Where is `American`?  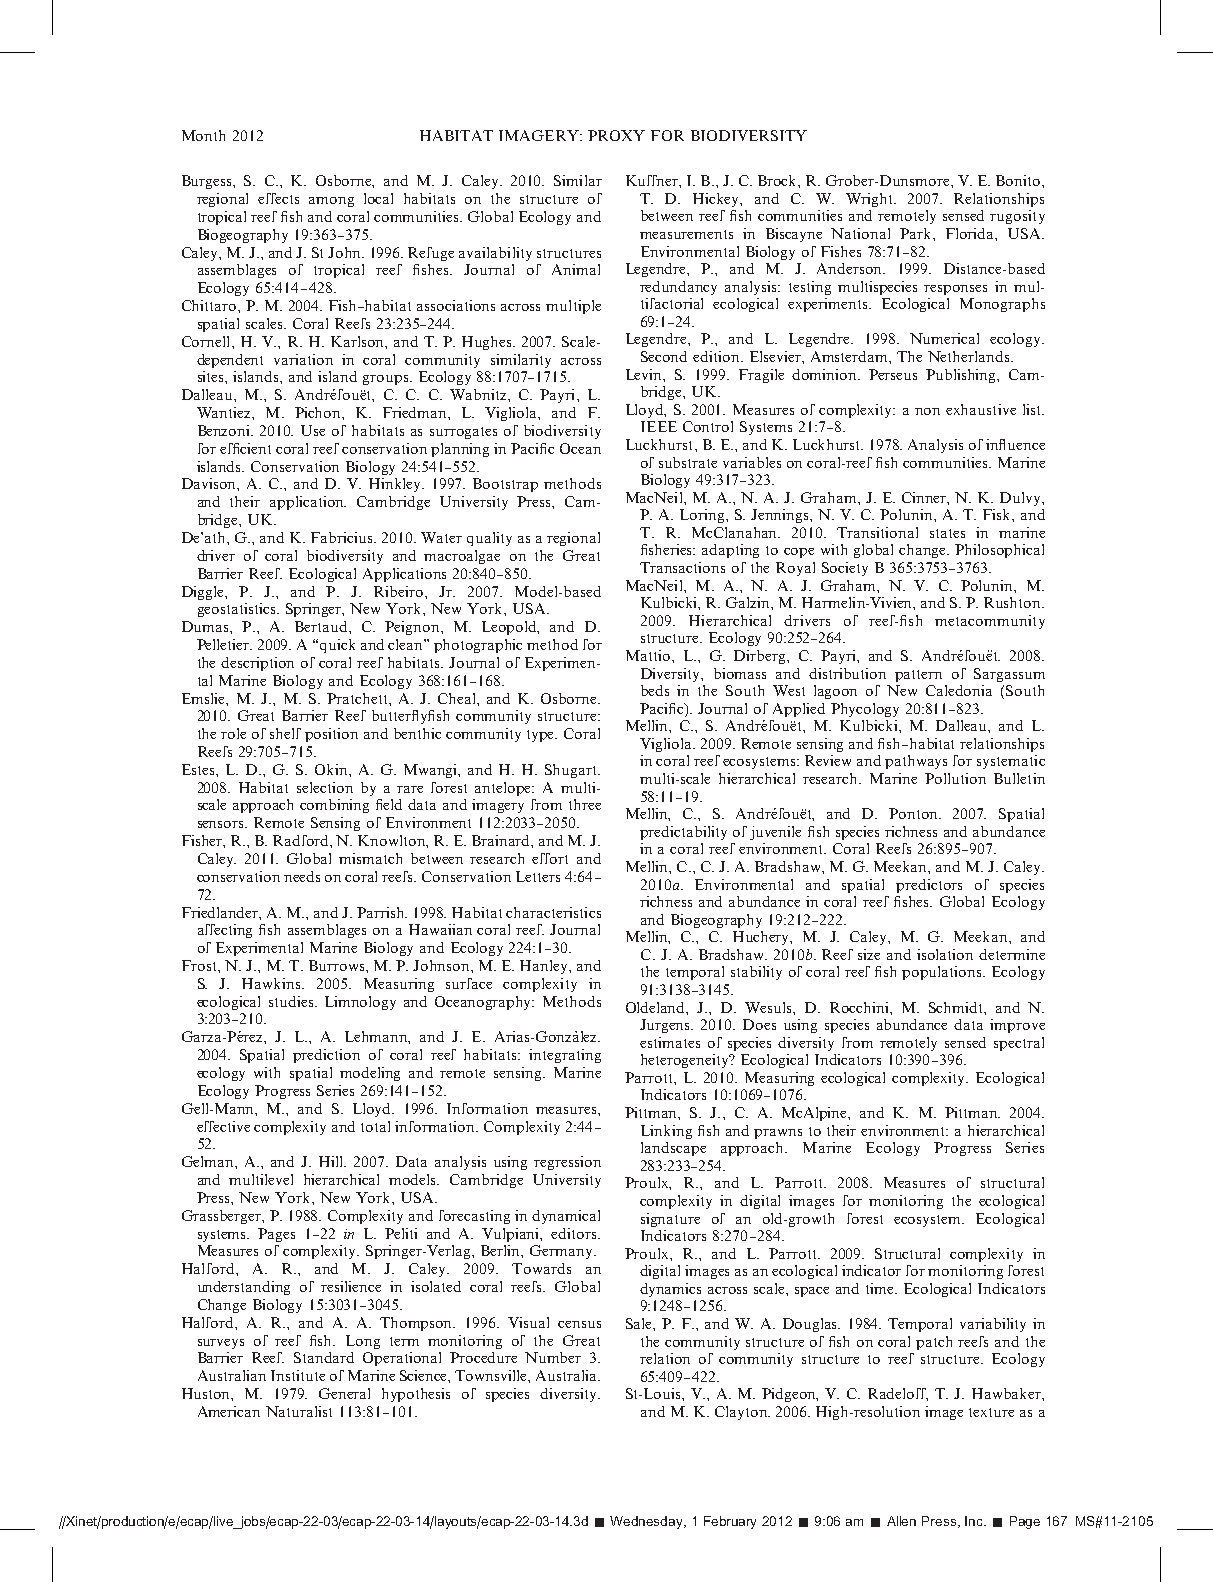 American is located at coordinates (229, 1411).
